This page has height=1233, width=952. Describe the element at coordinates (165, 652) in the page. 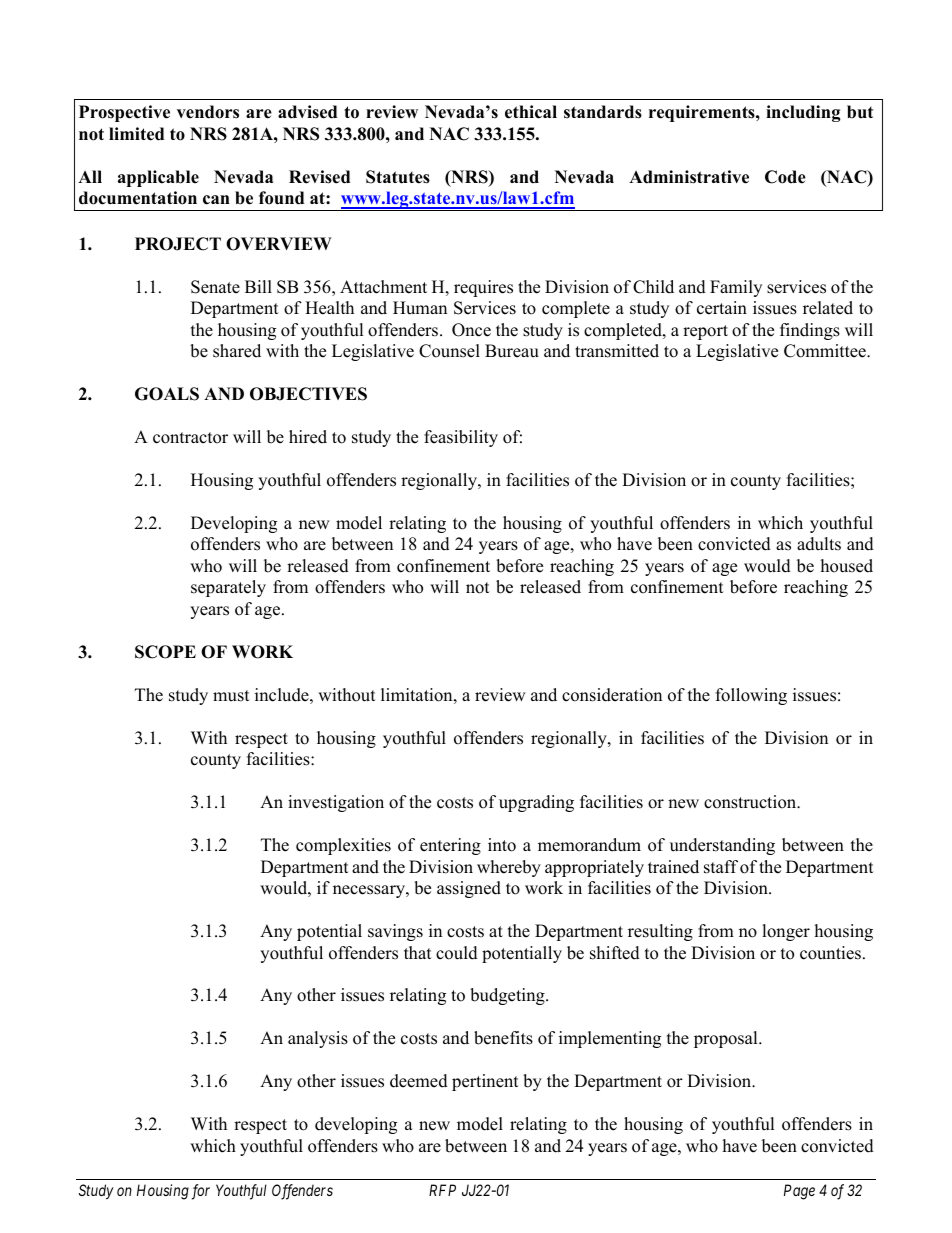

I see `SCOPE` at that location.
